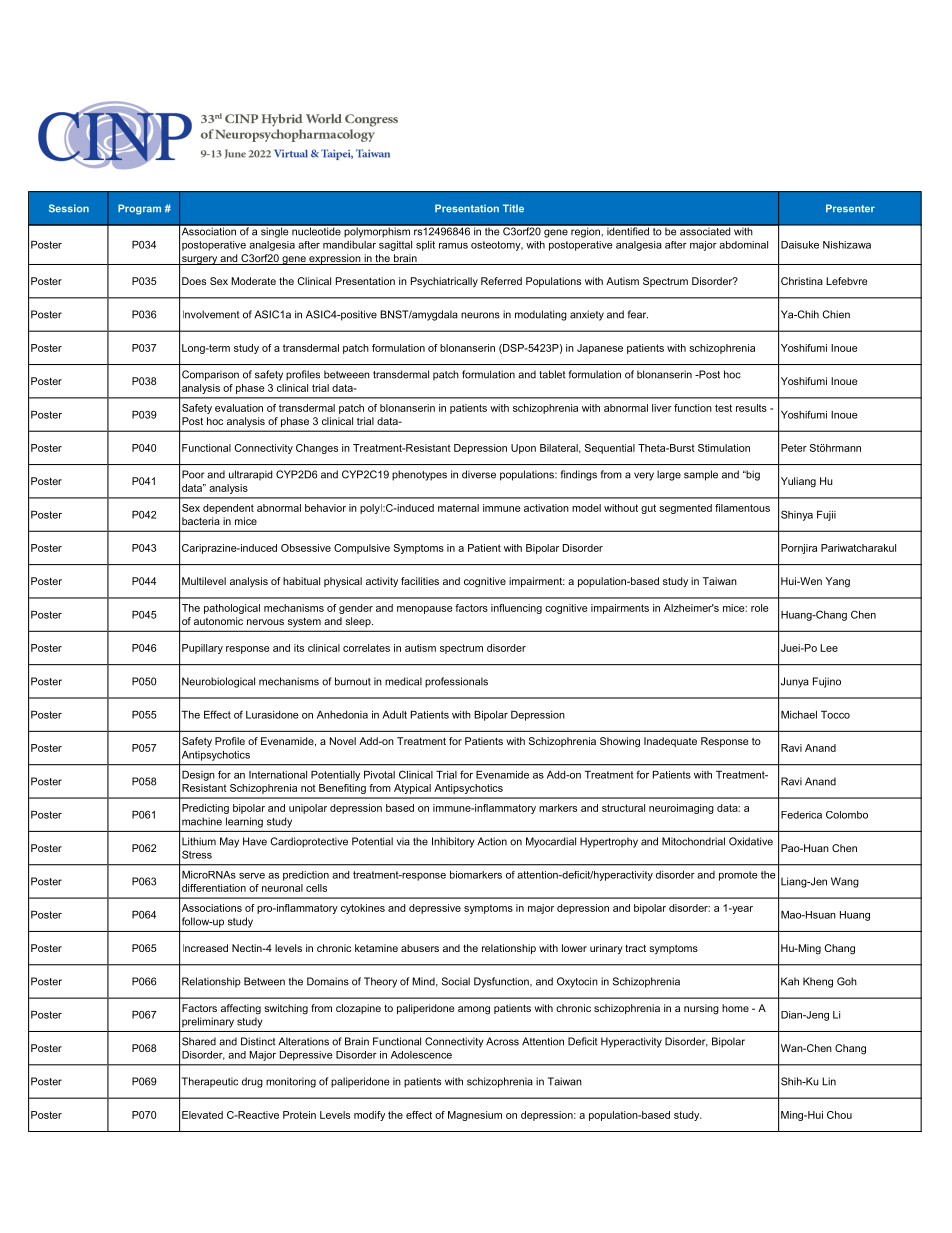  What do you see at coordinates (202, 1115) in the page?
I see `Elevated` at bounding box center [202, 1115].
